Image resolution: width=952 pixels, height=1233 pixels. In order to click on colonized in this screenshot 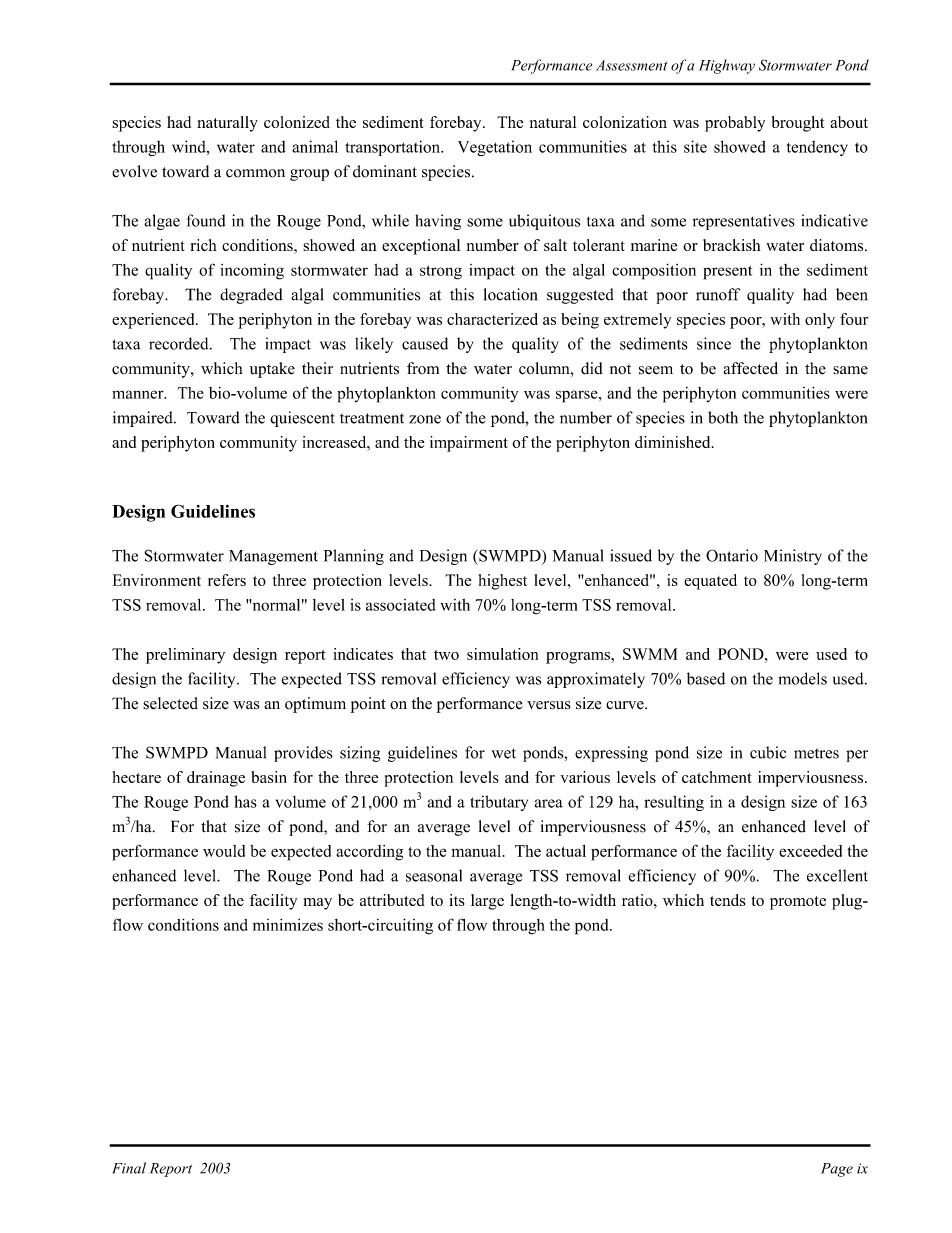, I will do `click(297, 122)`.
